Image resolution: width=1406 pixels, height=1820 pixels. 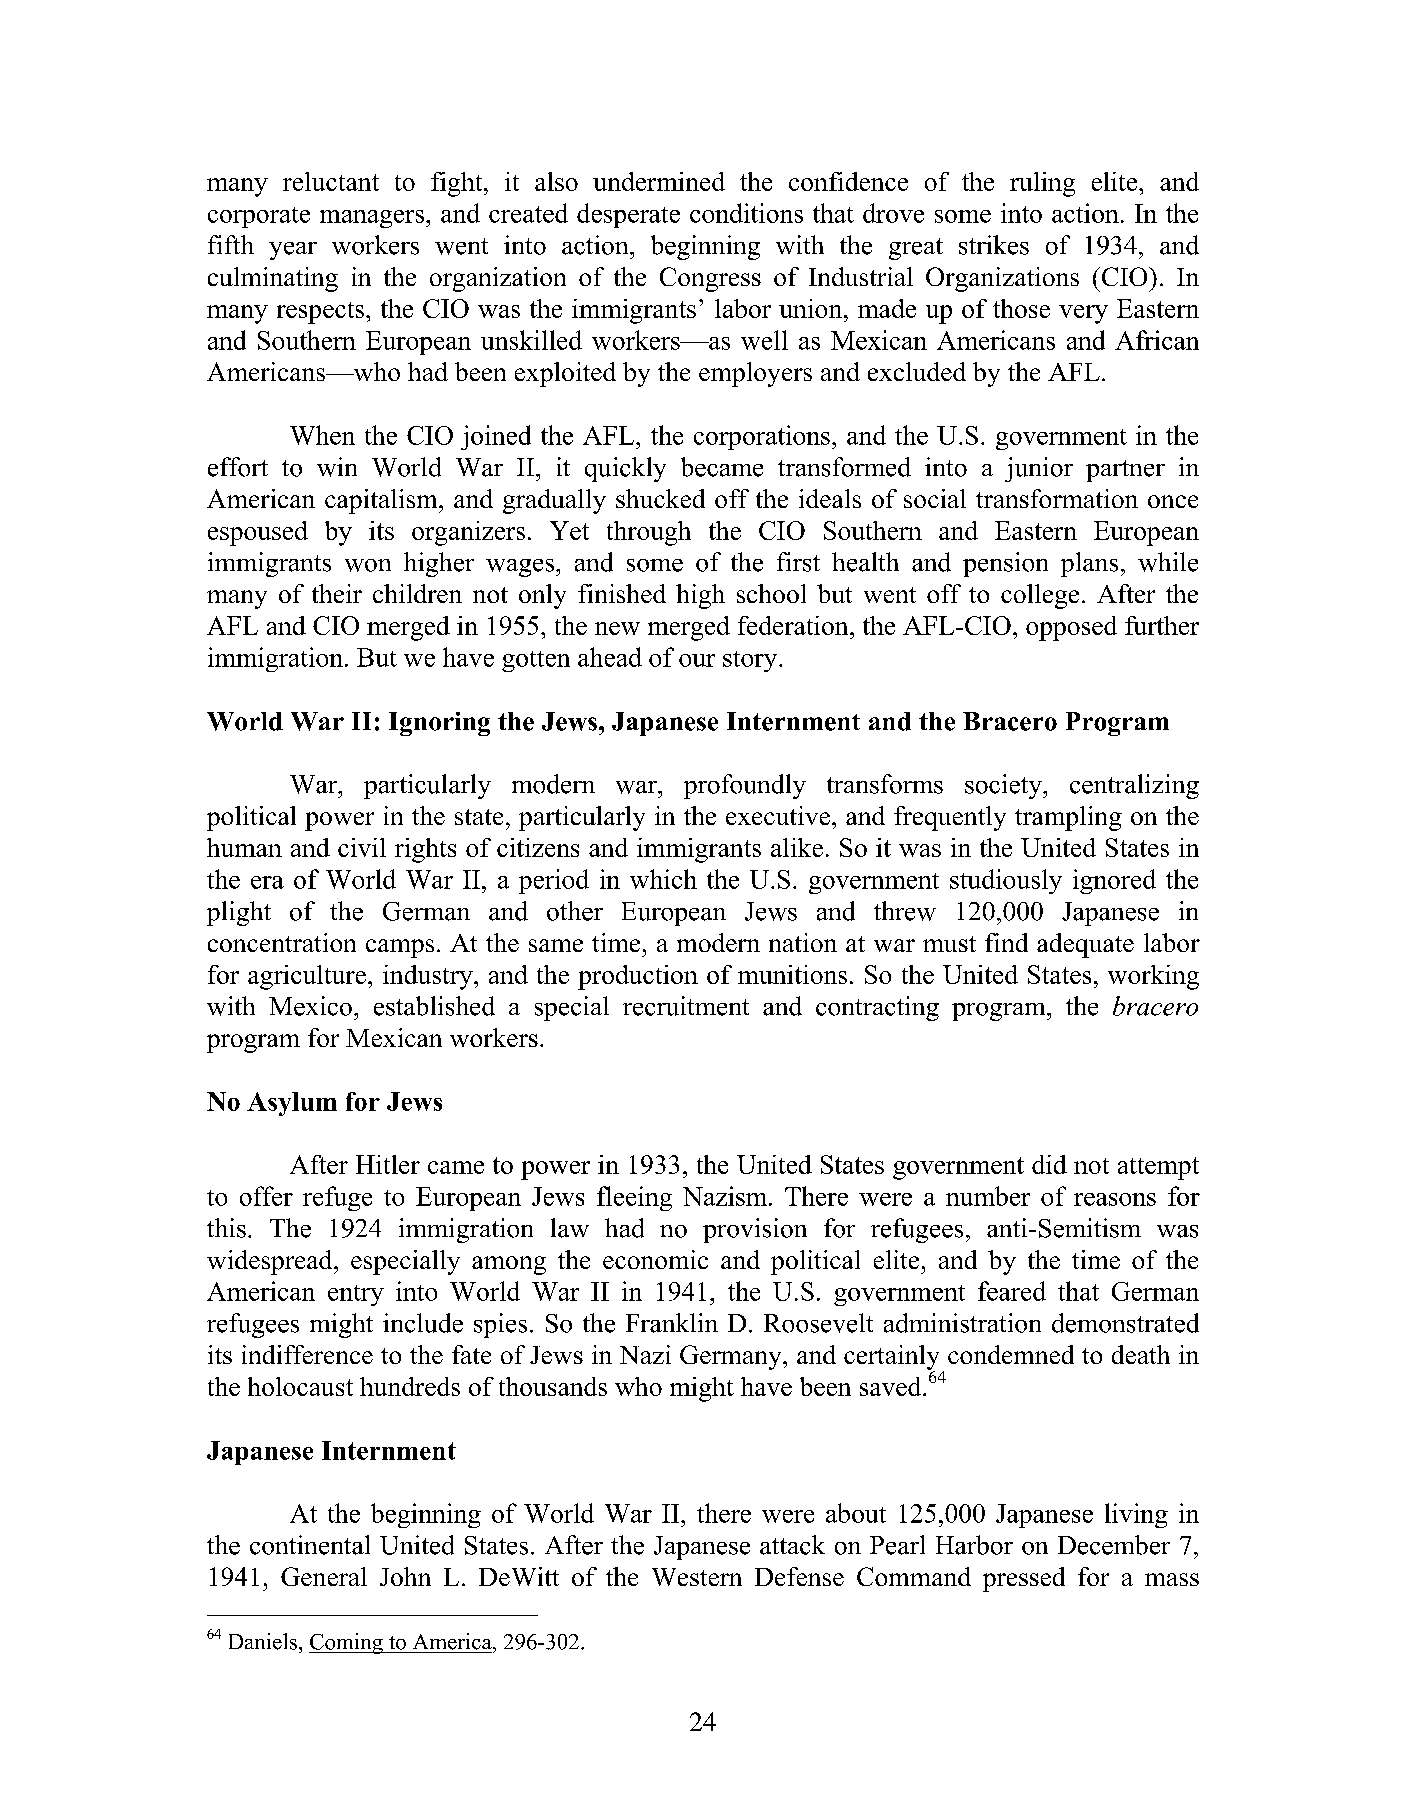 What do you see at coordinates (746, 213) in the page?
I see `conditions` at bounding box center [746, 213].
